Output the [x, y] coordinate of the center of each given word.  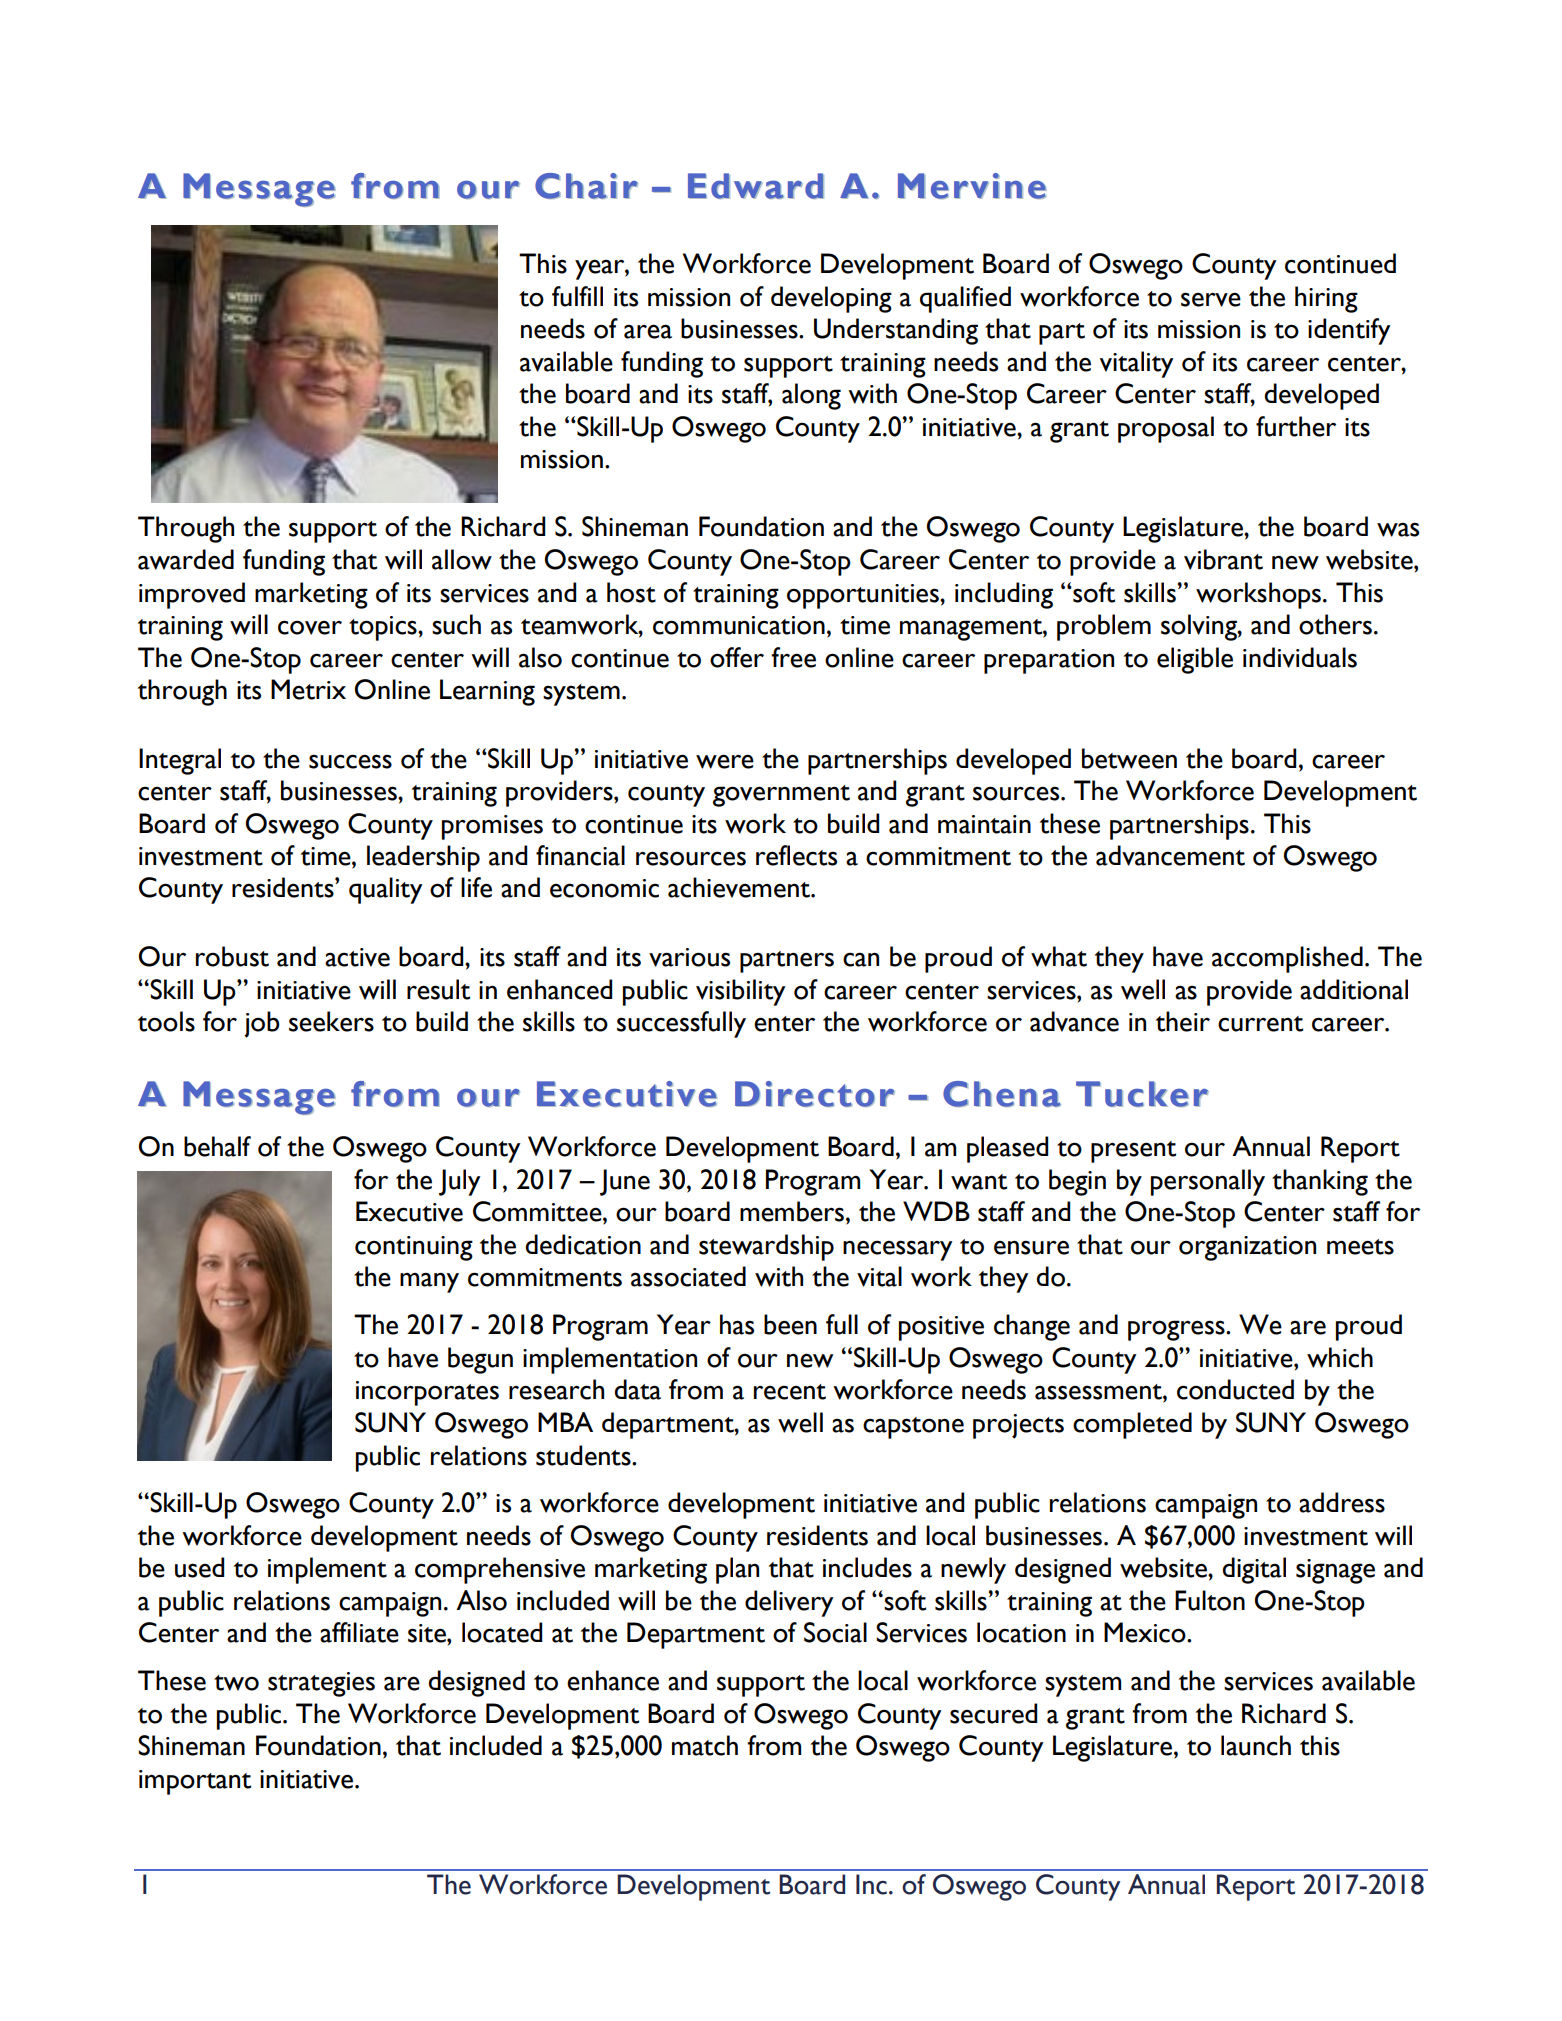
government [781, 796]
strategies [321, 1684]
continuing [414, 1248]
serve [1211, 299]
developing [831, 299]
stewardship [766, 1247]
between [1129, 758]
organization [1247, 1248]
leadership [423, 858]
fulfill [577, 296]
